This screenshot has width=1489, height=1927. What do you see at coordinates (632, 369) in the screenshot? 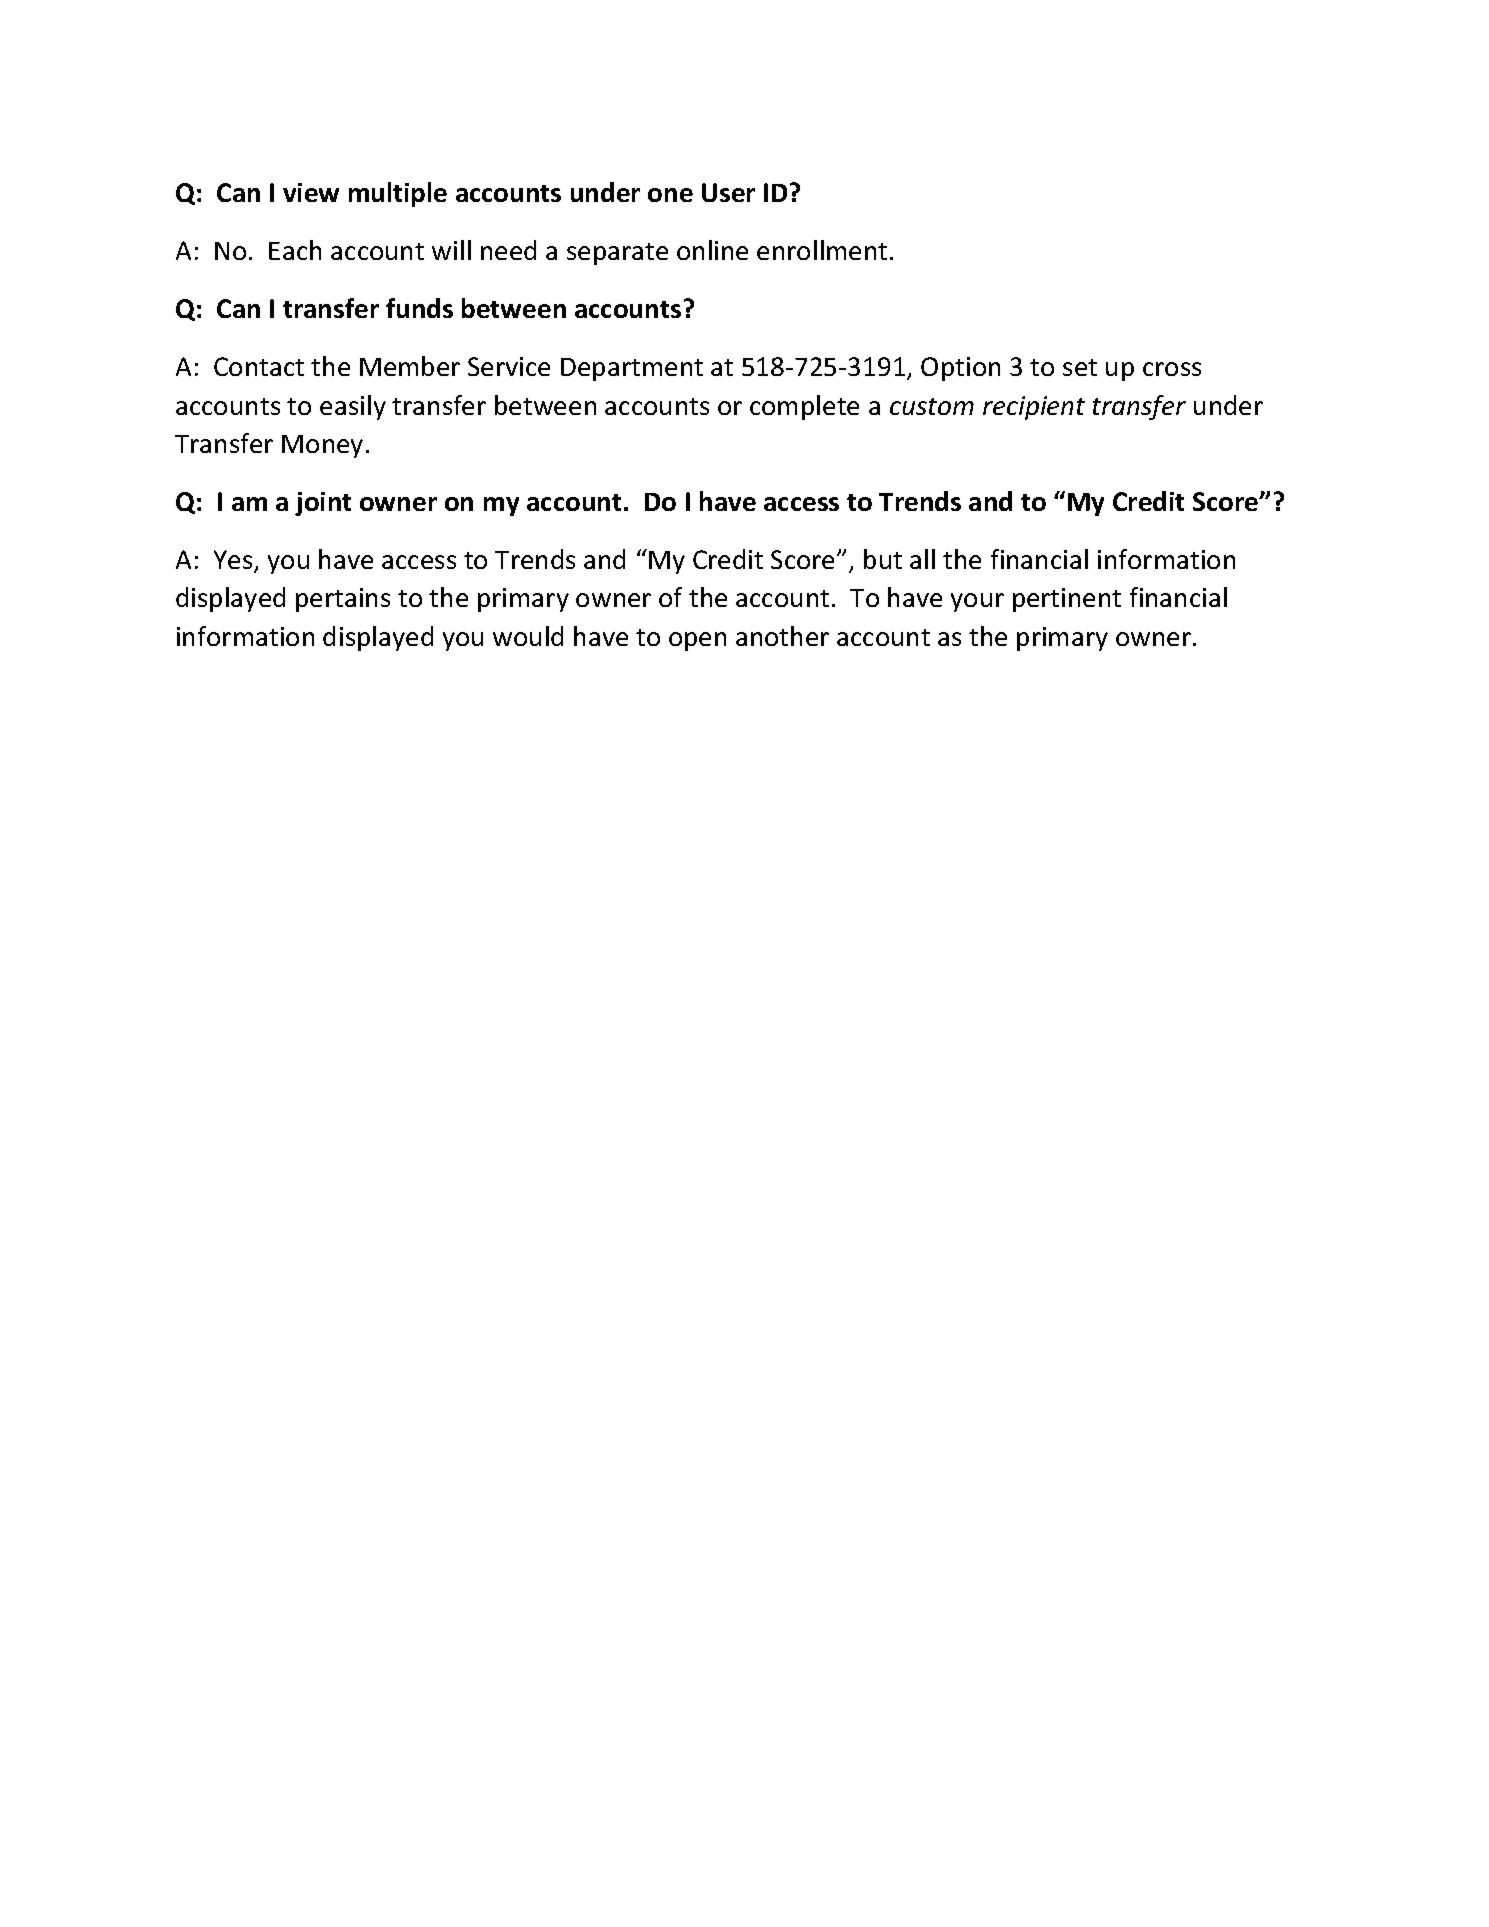
I see `Department` at bounding box center [632, 369].
